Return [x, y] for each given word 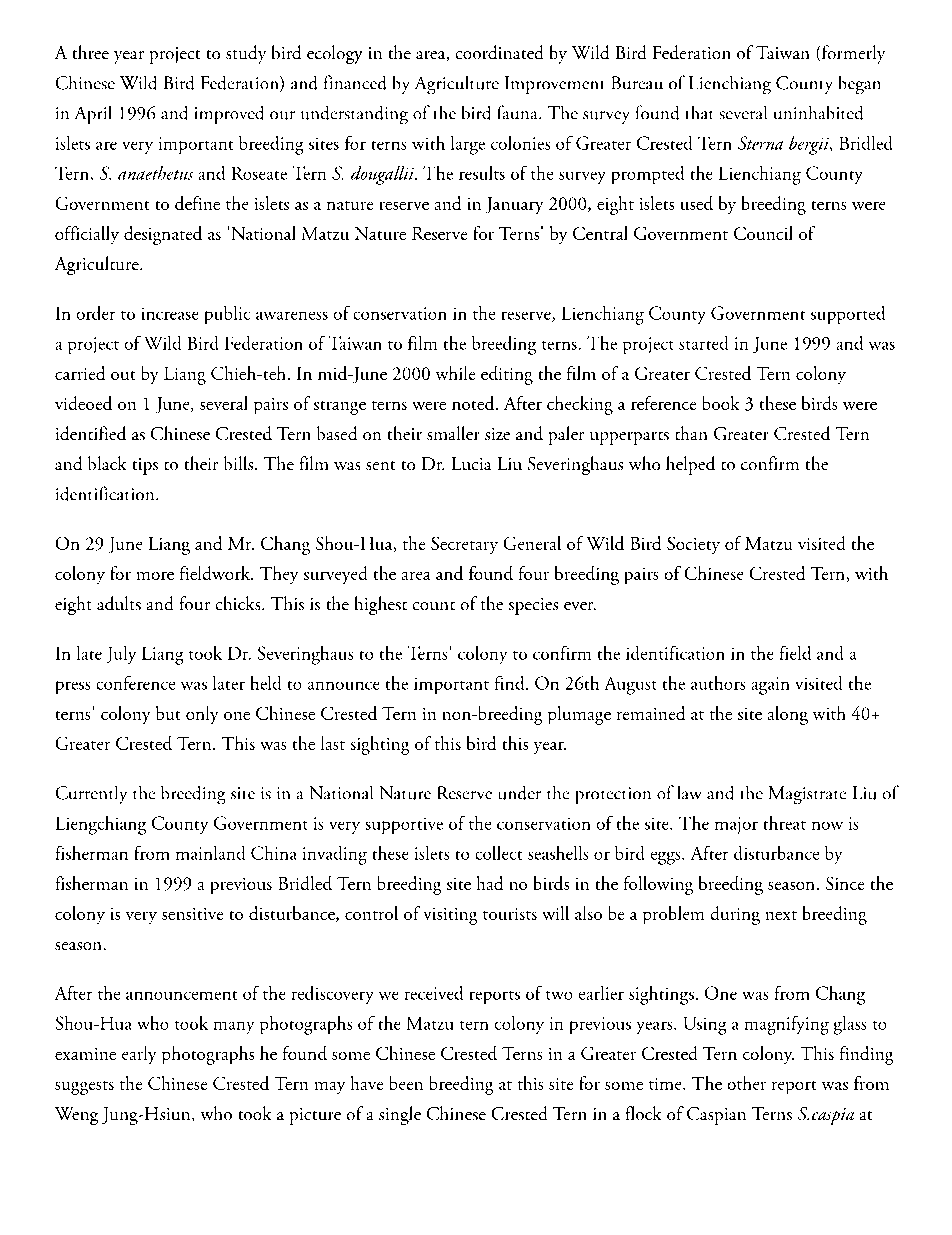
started [703, 343]
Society [693, 545]
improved [229, 115]
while [455, 373]
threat [785, 823]
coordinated [499, 52]
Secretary [464, 545]
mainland [210, 853]
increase [170, 314]
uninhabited [818, 113]
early [139, 1055]
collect [499, 853]
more [155, 576]
